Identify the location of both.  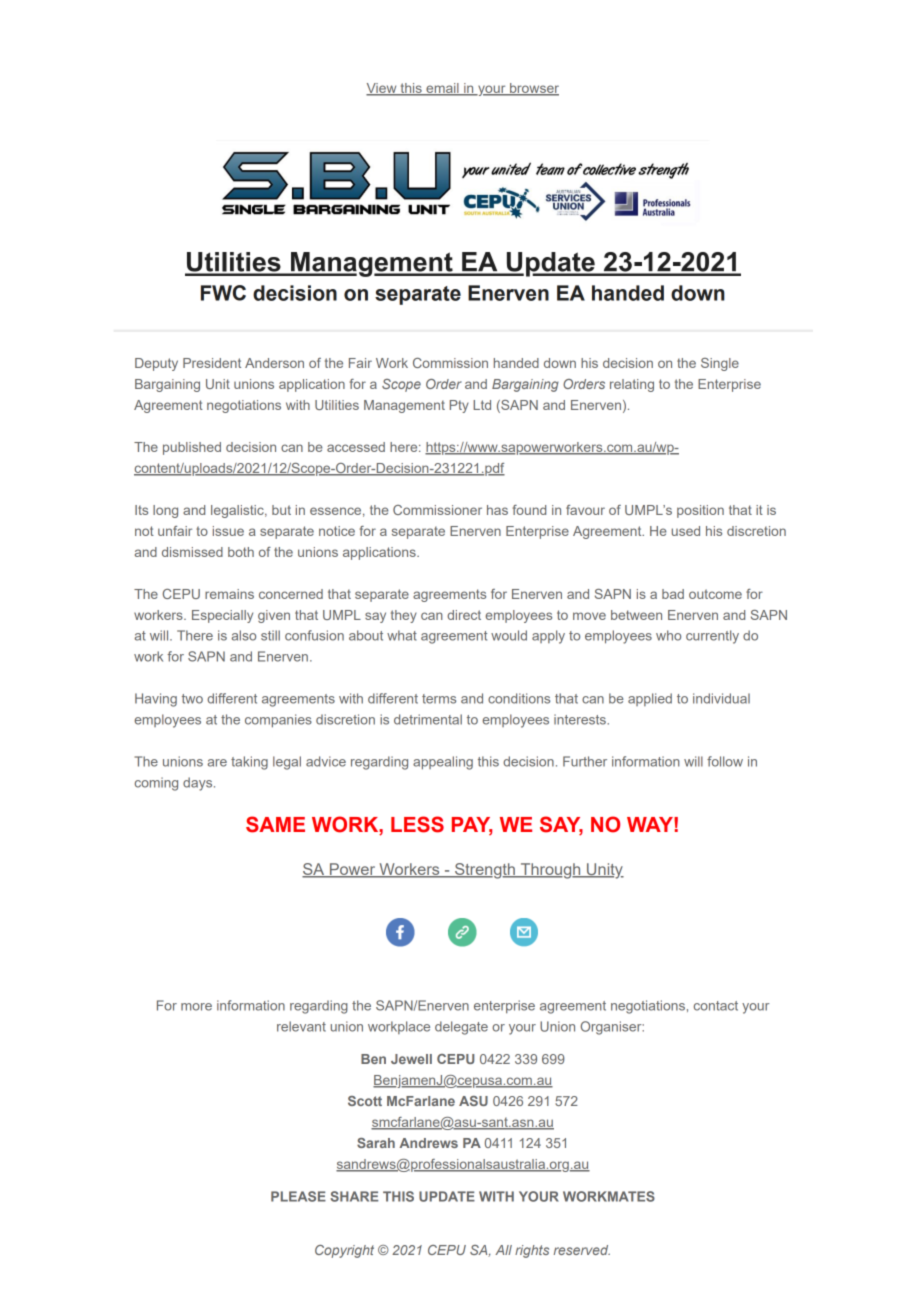
(241, 552).
